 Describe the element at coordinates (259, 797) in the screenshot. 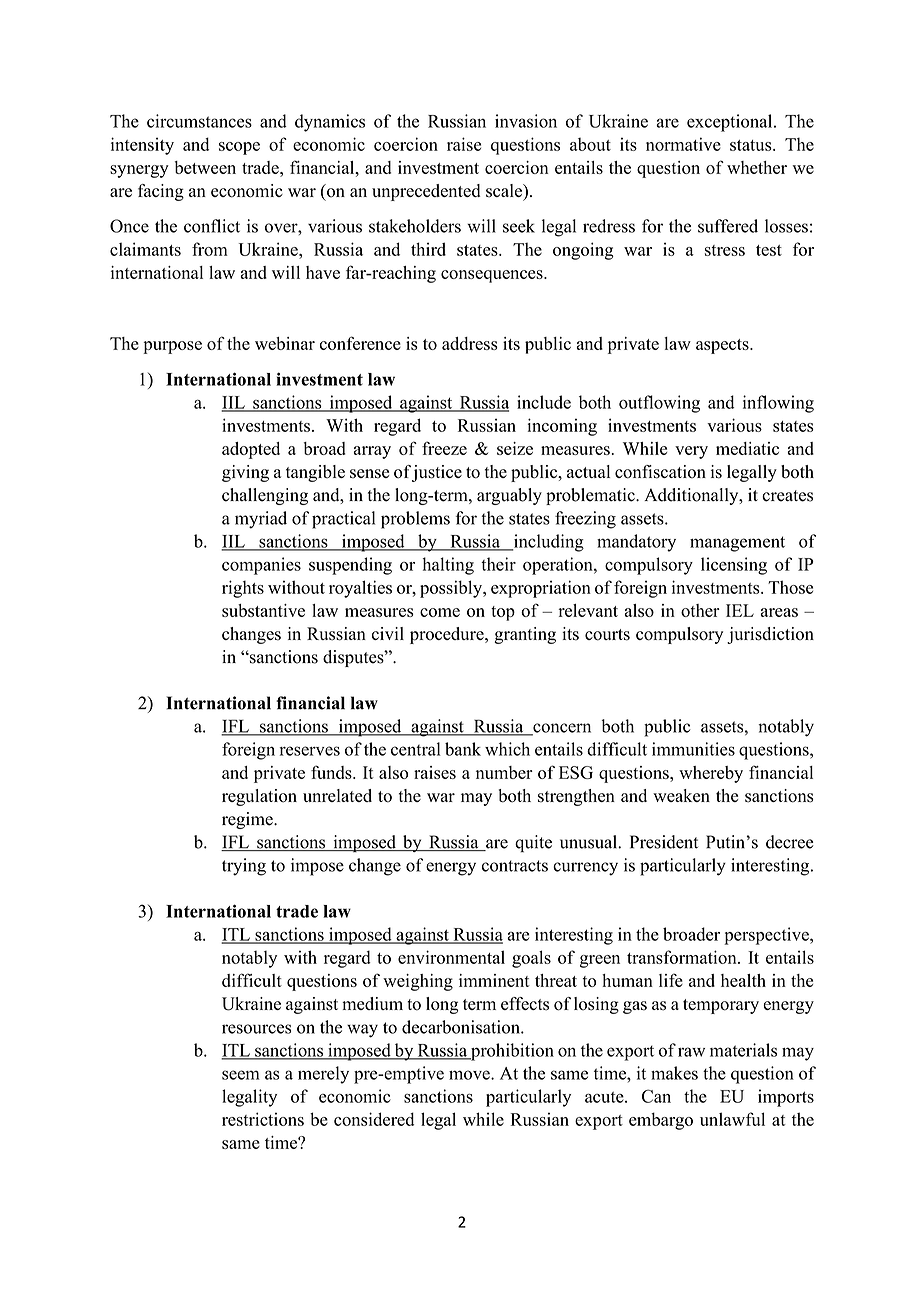

I see `regulation` at that location.
